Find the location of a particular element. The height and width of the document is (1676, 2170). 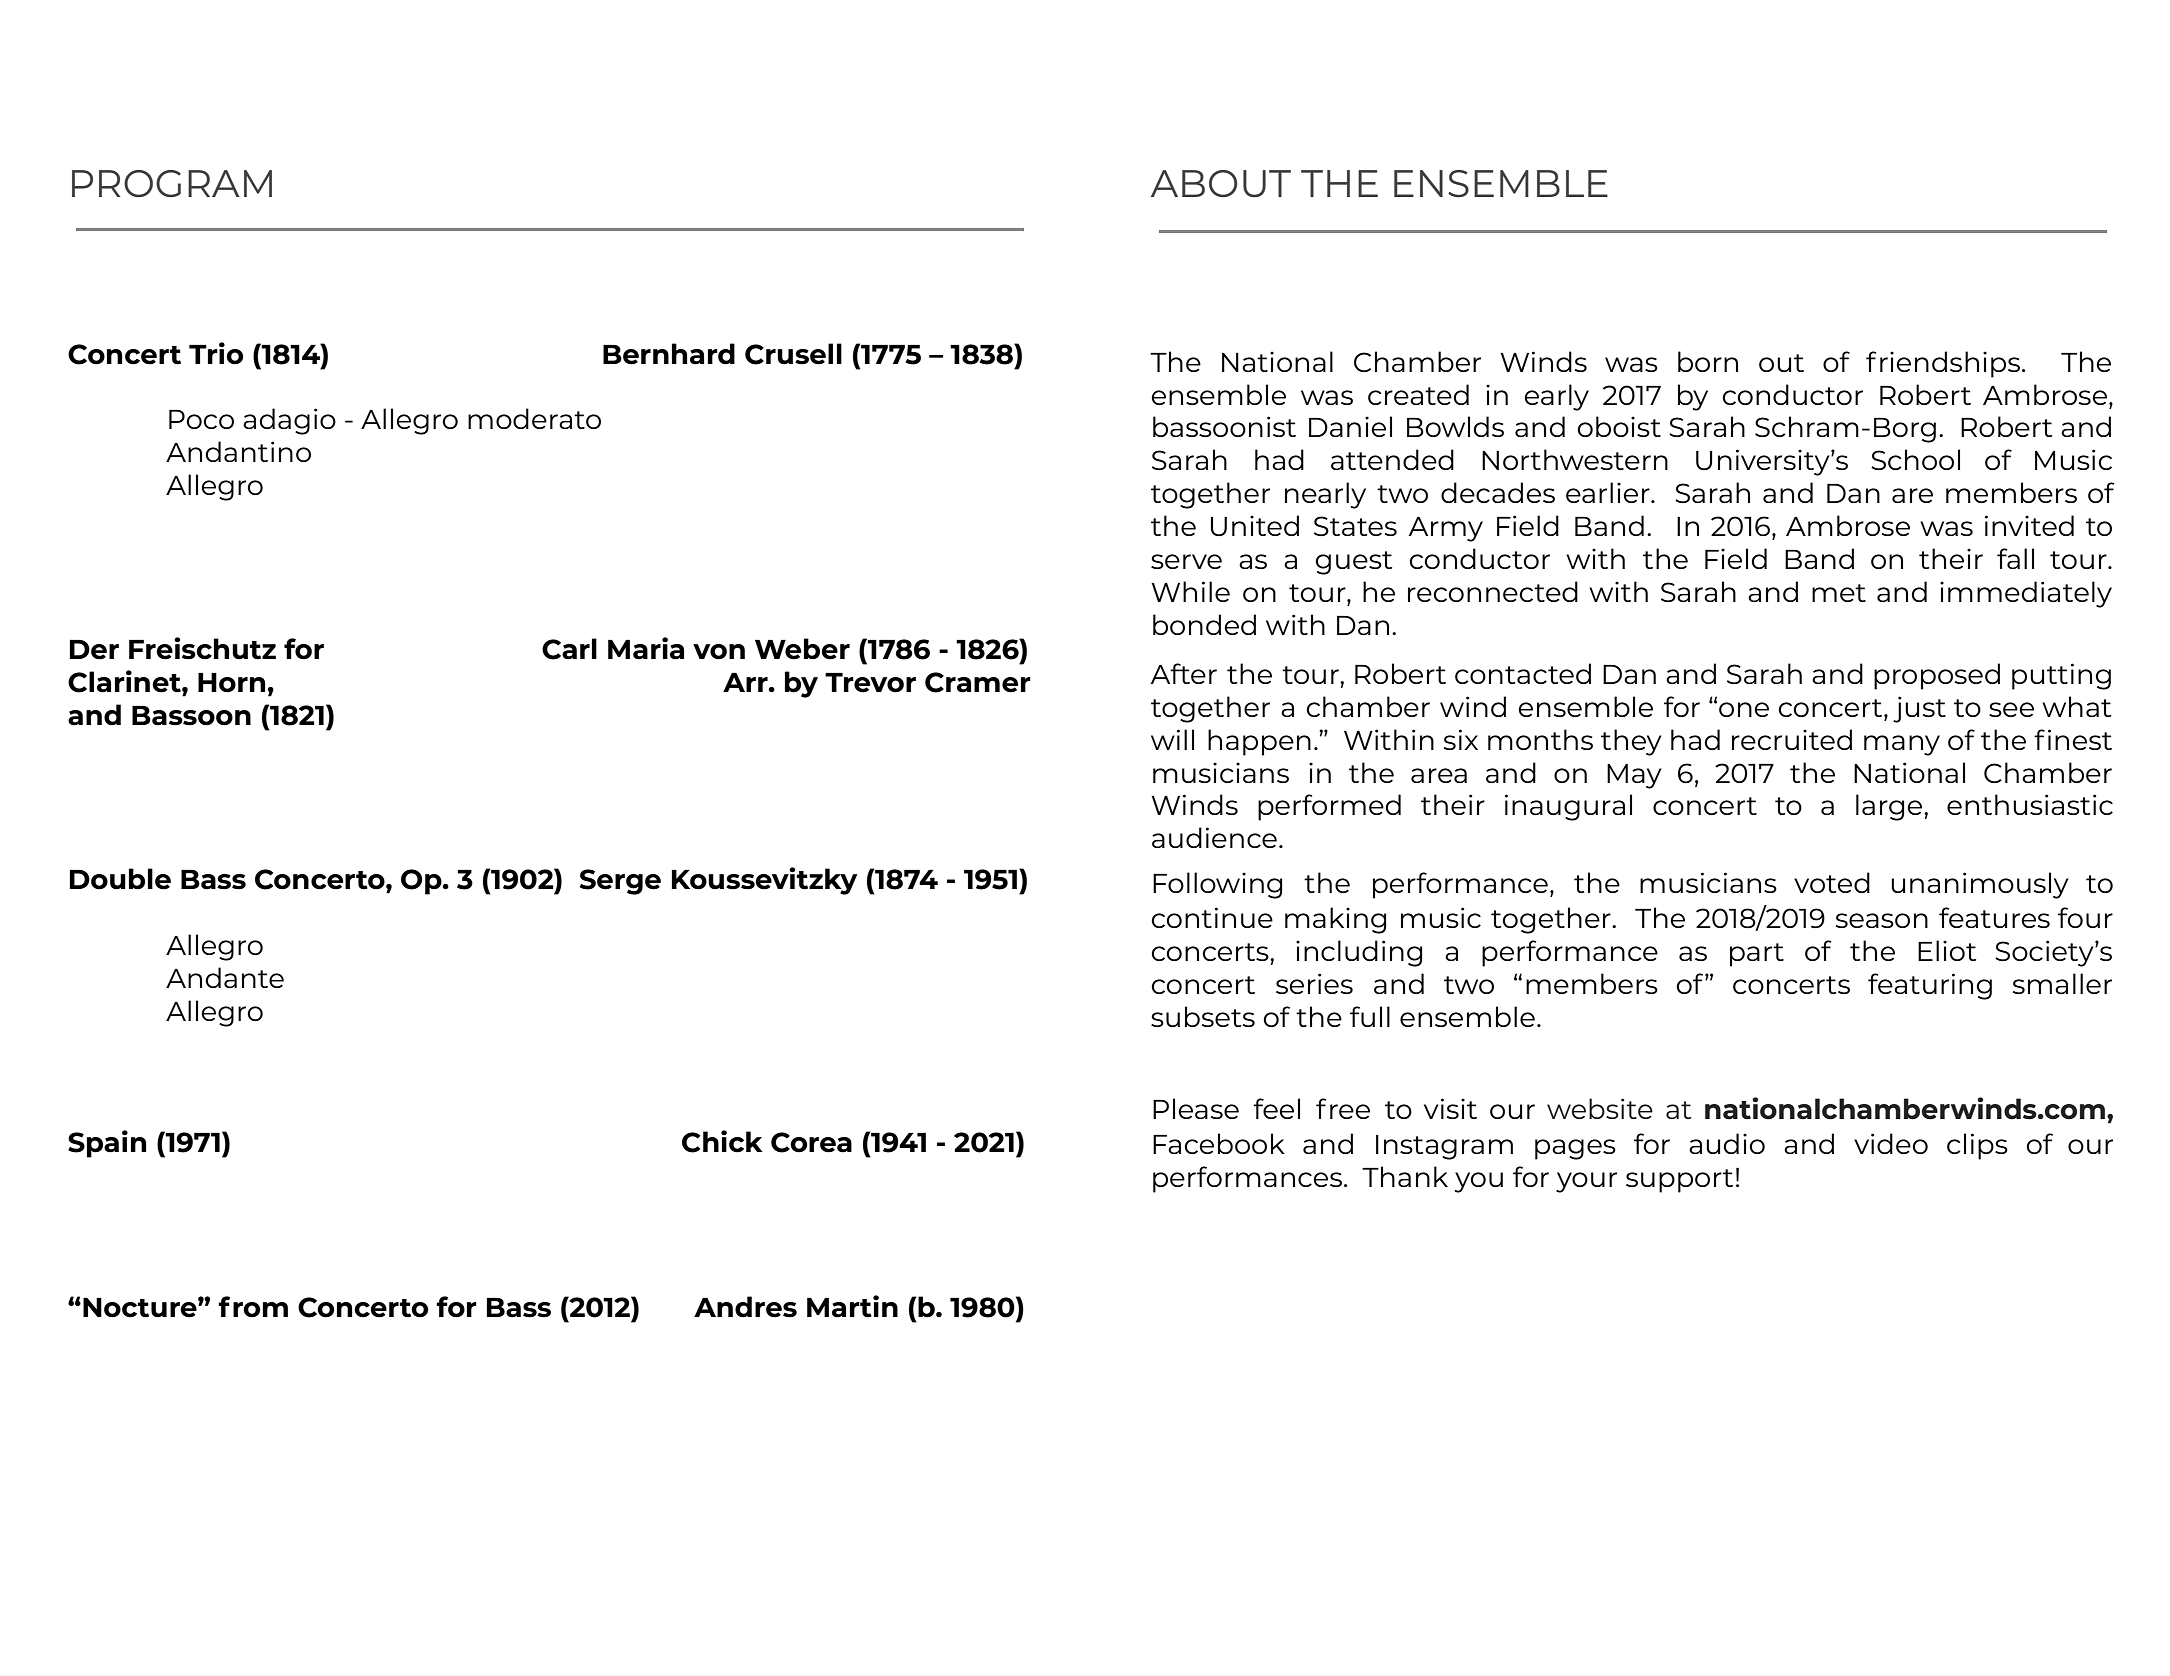

serve is located at coordinates (1186, 561).
